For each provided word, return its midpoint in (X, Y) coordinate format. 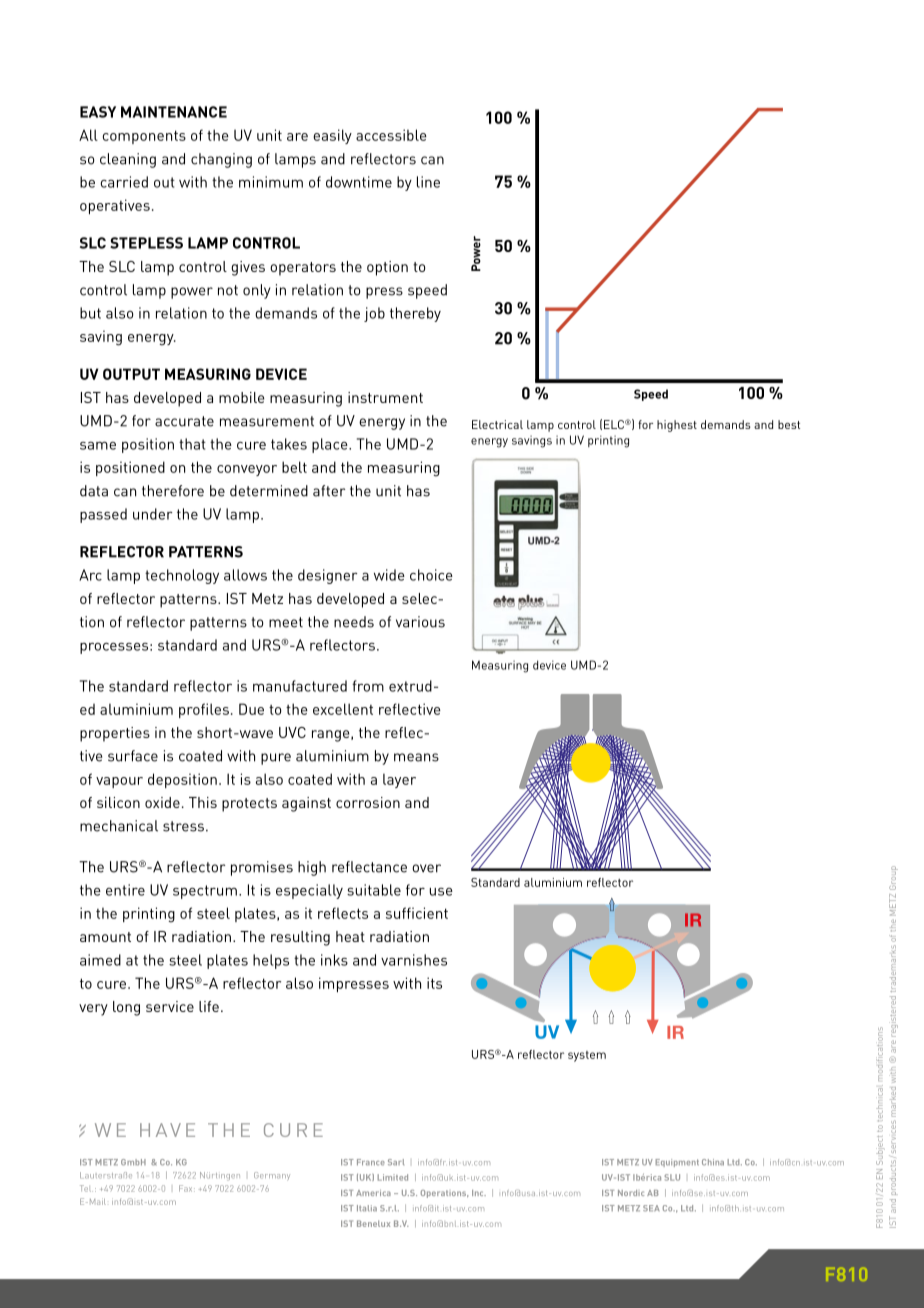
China (713, 1162)
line (428, 182)
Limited (393, 1177)
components (144, 137)
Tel (86, 1188)
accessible (391, 135)
